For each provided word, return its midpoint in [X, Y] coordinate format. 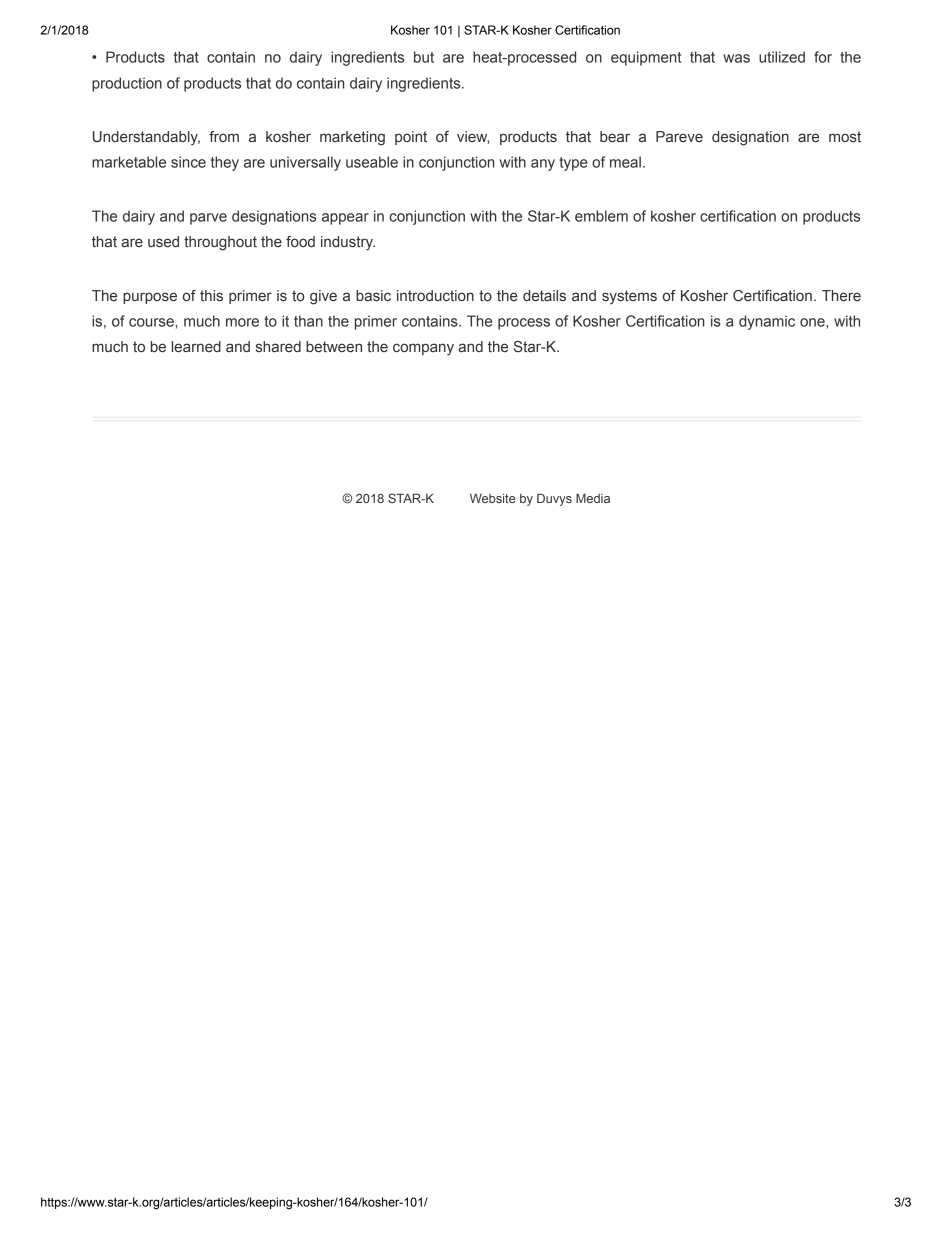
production [127, 84]
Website [492, 498]
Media [593, 498]
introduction [435, 295]
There [841, 295]
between [334, 347]
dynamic [767, 322]
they [225, 163]
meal [625, 162]
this [211, 295]
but [424, 57]
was [736, 58]
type [573, 164]
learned [196, 347]
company [423, 349]
